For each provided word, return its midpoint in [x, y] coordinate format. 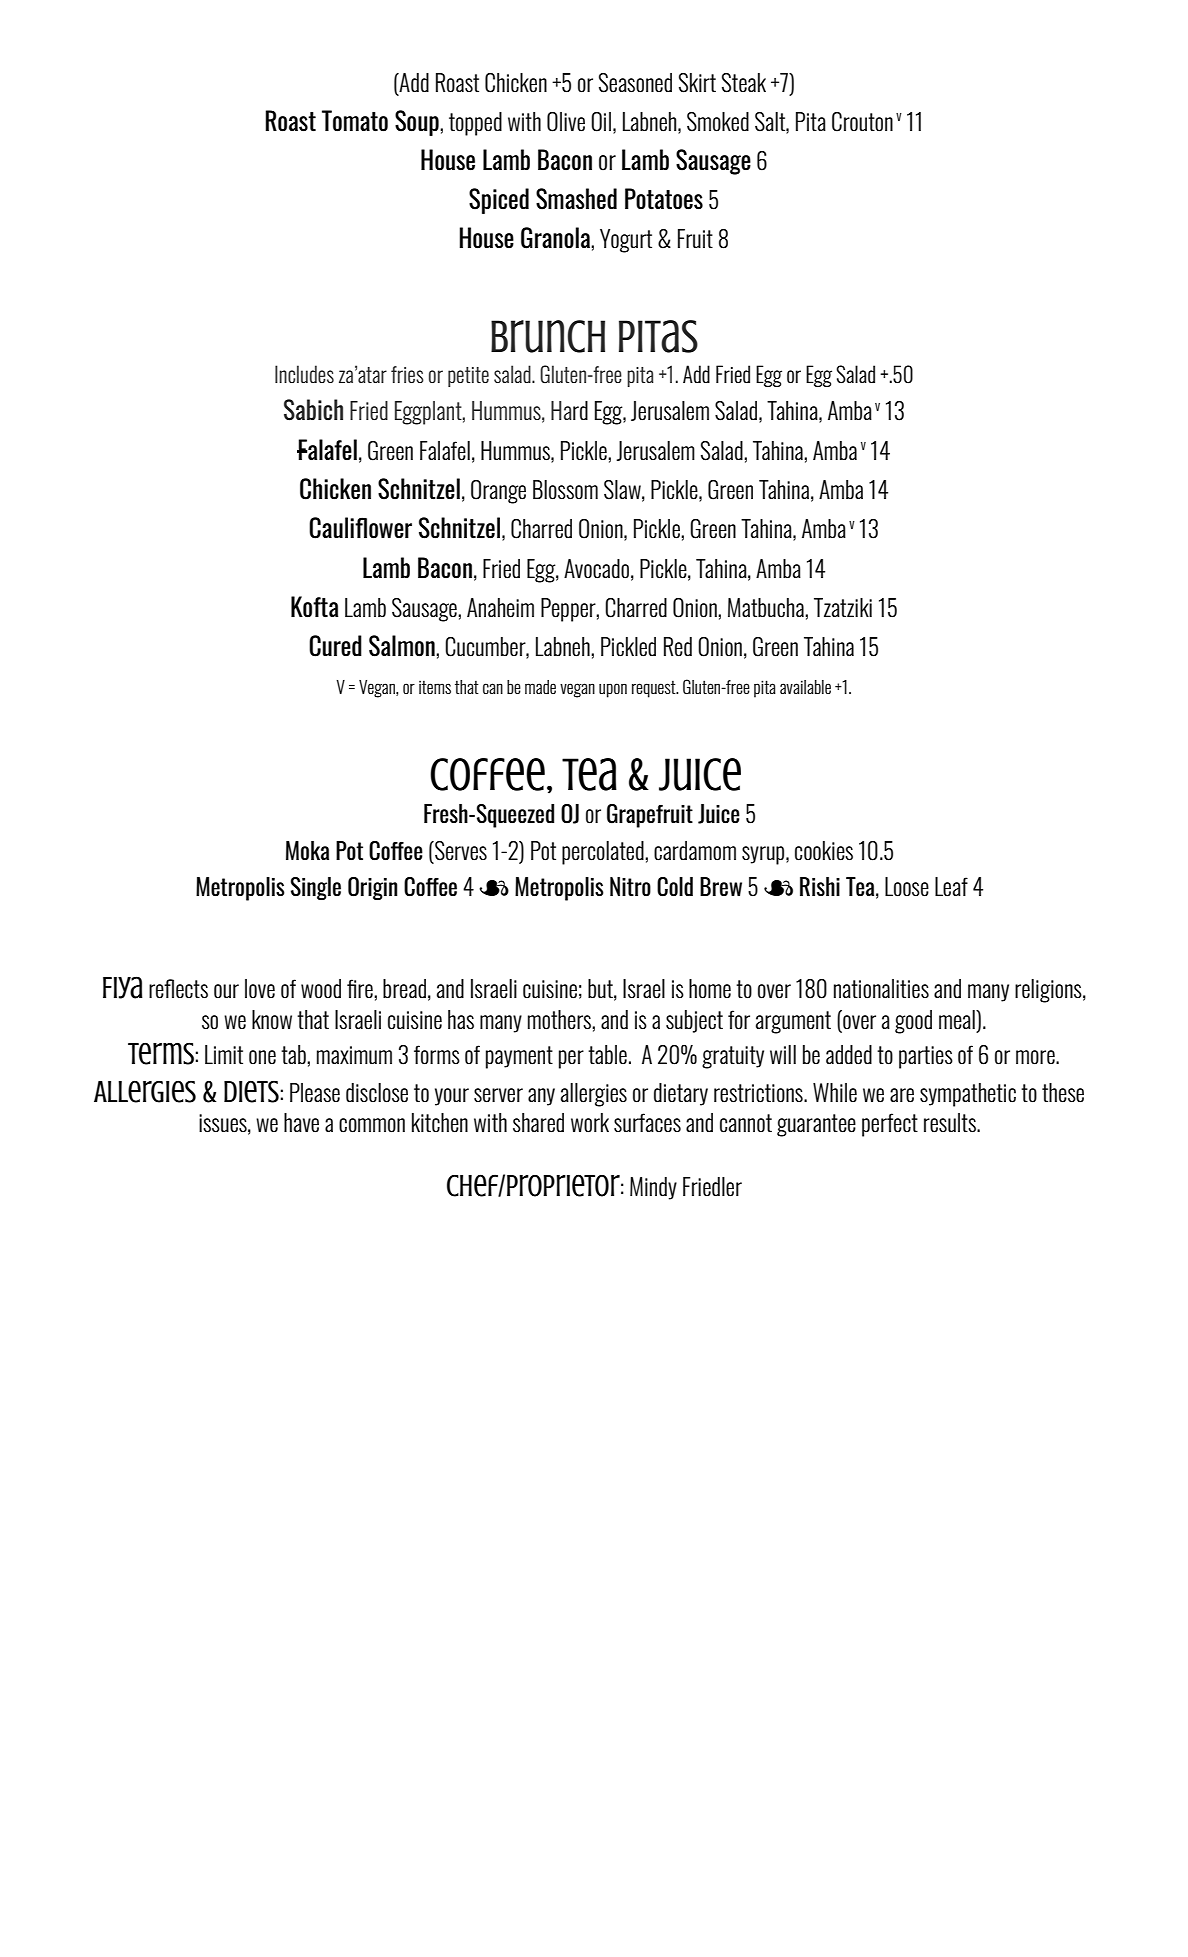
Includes [304, 374]
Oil [601, 122]
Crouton [862, 122]
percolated [604, 853]
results [951, 1123]
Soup [418, 123]
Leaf [951, 887]
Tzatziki [843, 607]
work [590, 1123]
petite [468, 377]
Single [316, 888]
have [301, 1123]
